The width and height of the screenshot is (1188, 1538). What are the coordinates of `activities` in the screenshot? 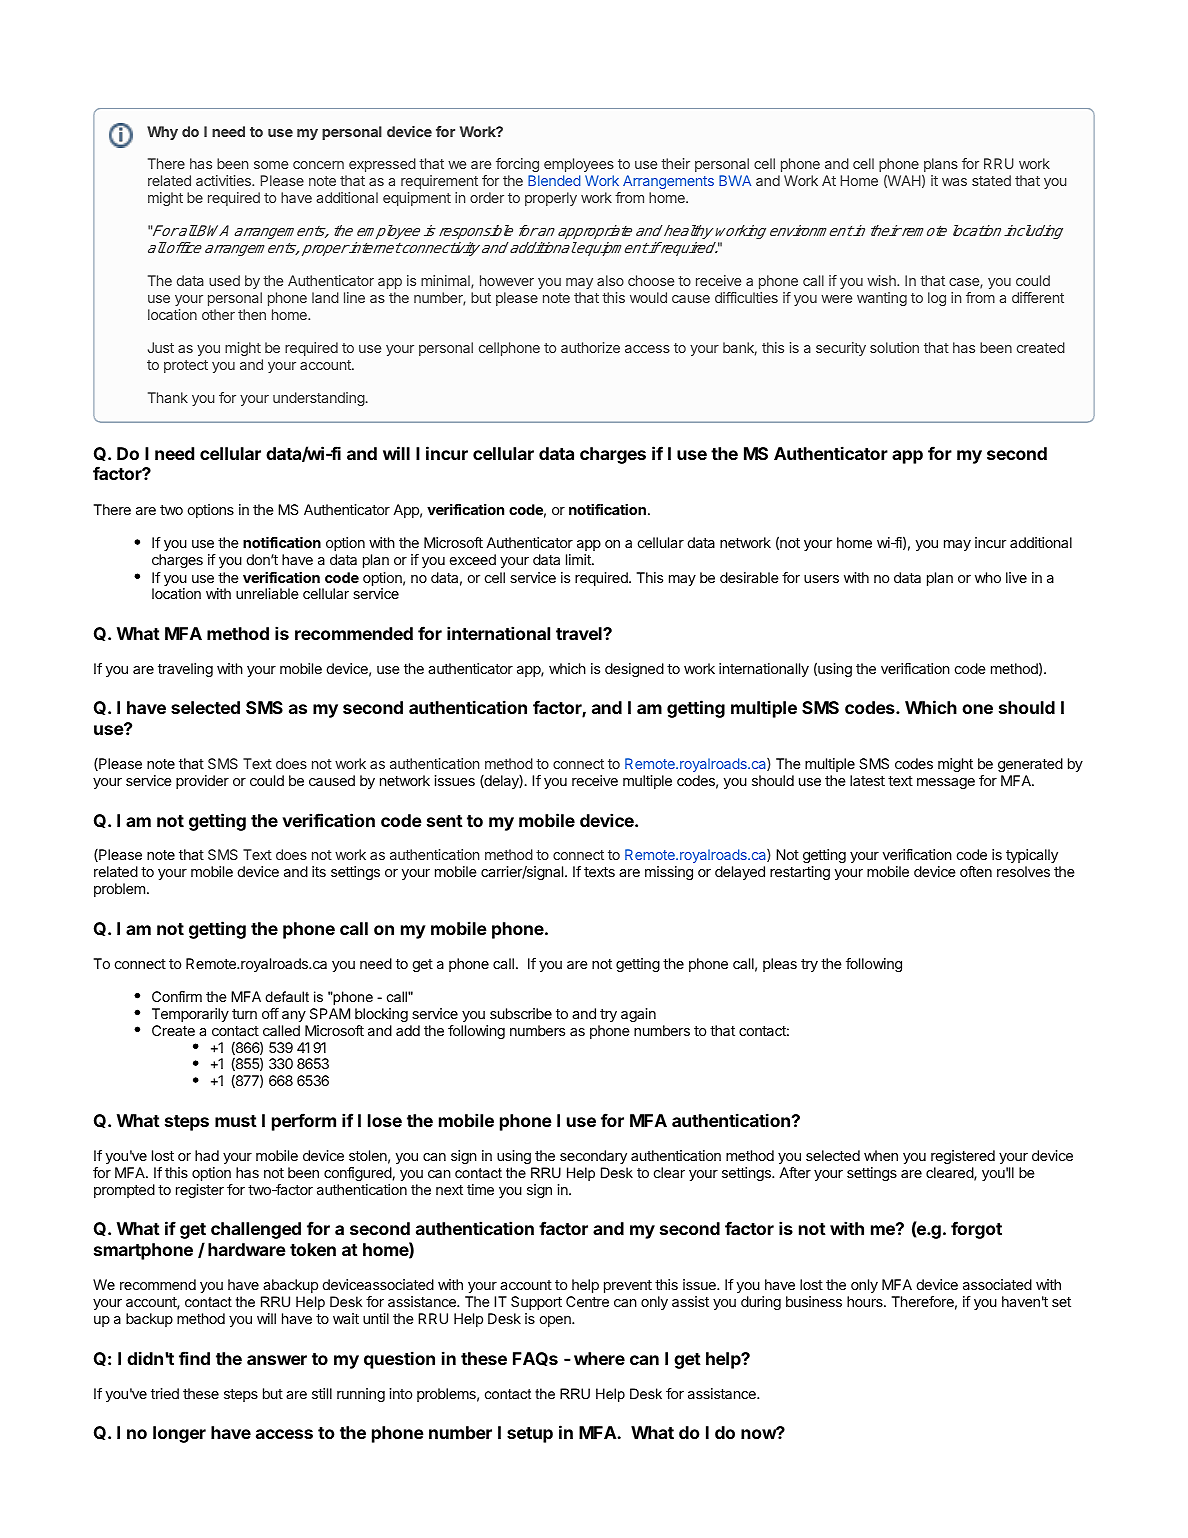 It's located at (224, 180).
